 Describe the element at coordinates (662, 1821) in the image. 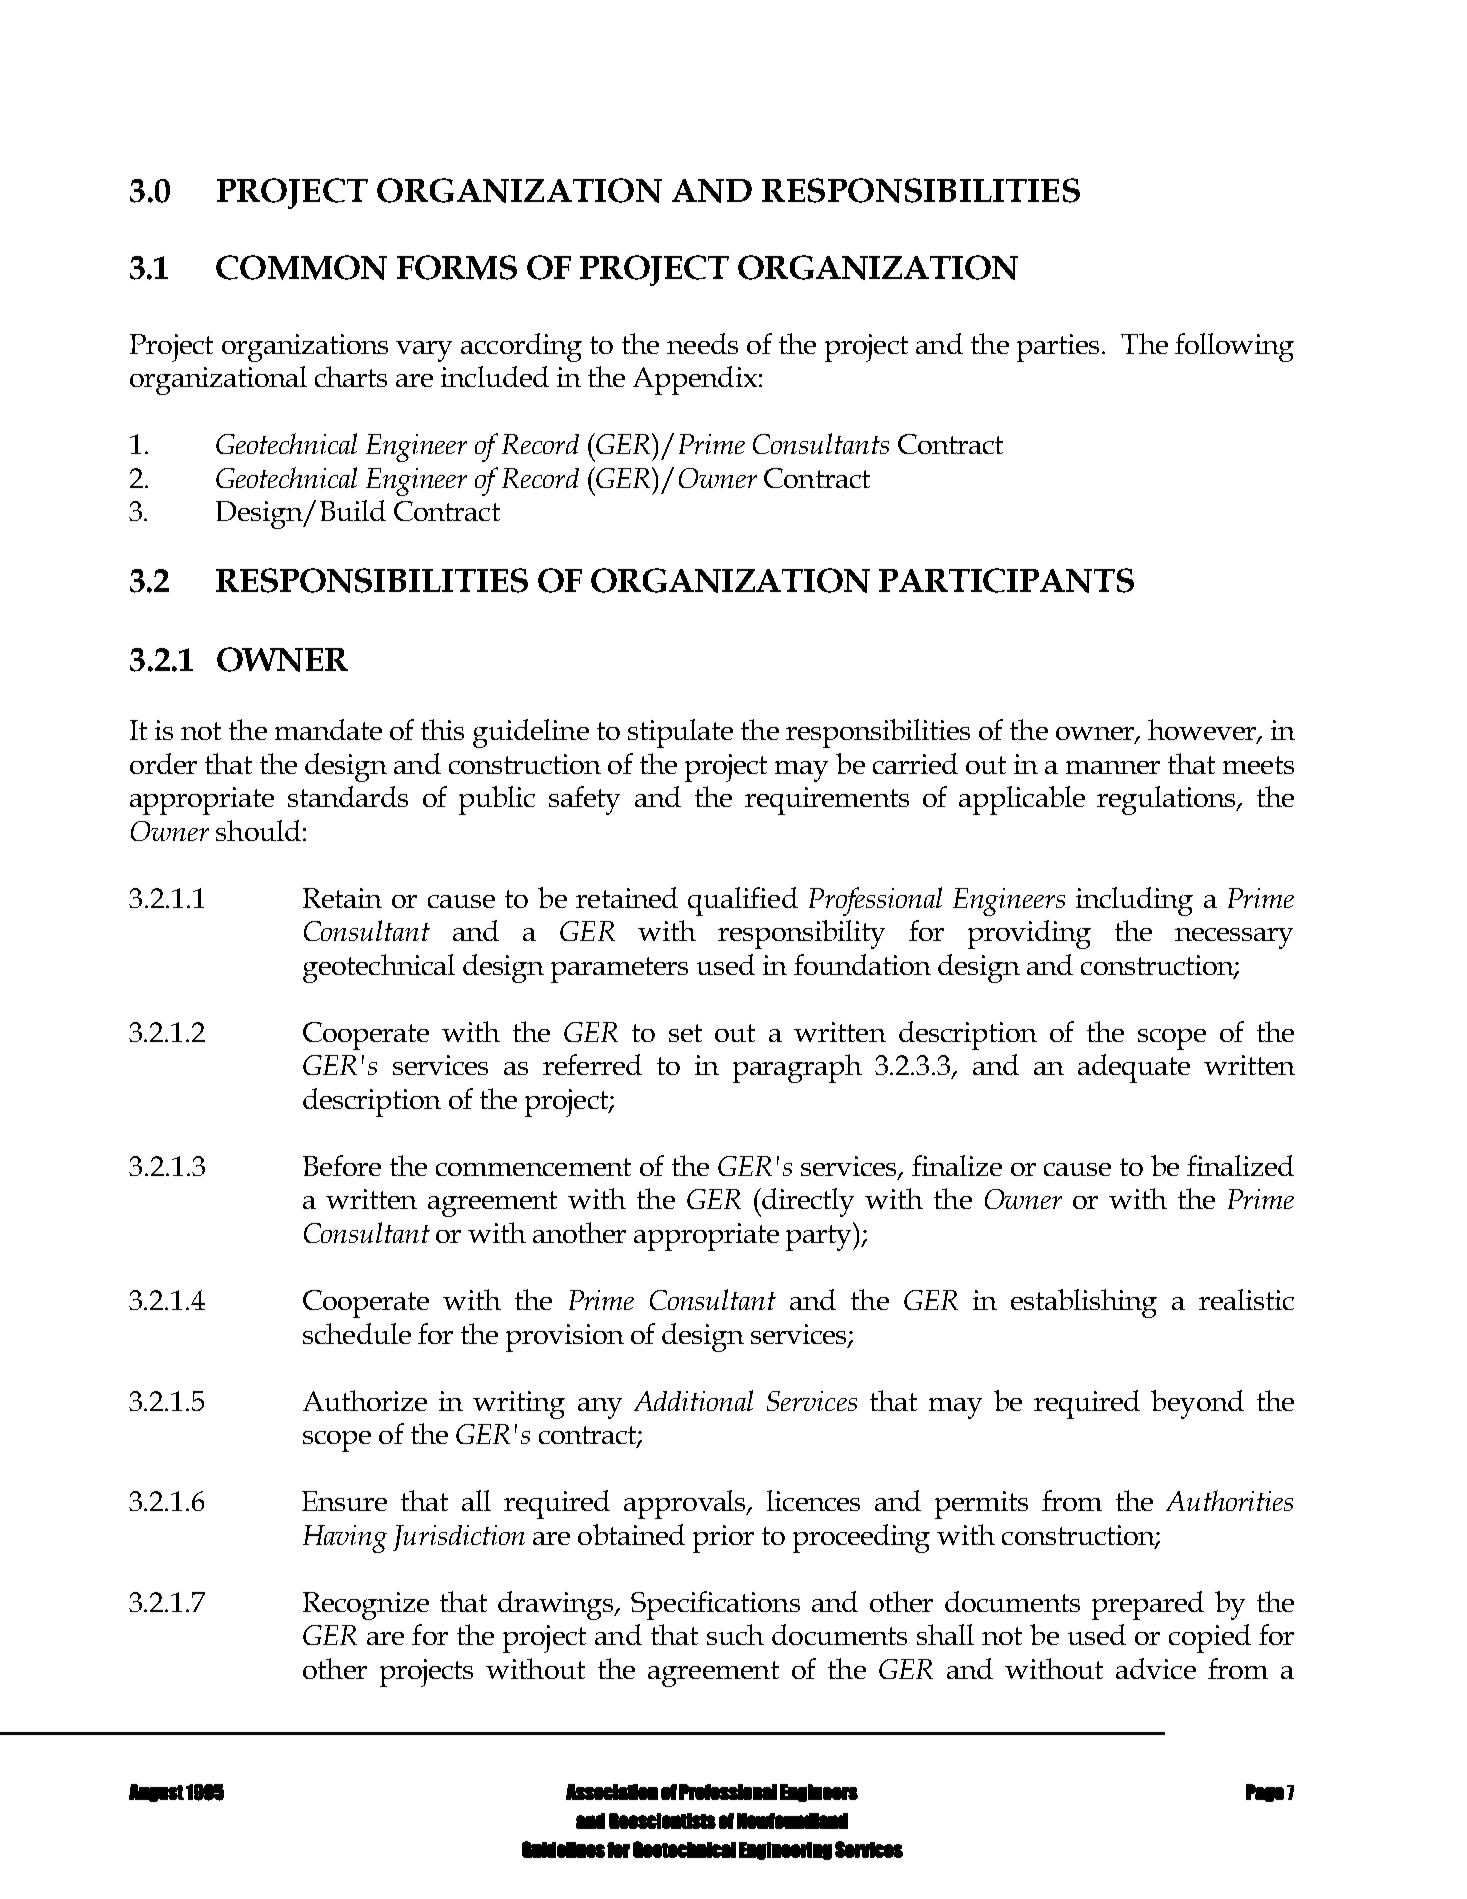

I see `Geoscientists` at that location.
